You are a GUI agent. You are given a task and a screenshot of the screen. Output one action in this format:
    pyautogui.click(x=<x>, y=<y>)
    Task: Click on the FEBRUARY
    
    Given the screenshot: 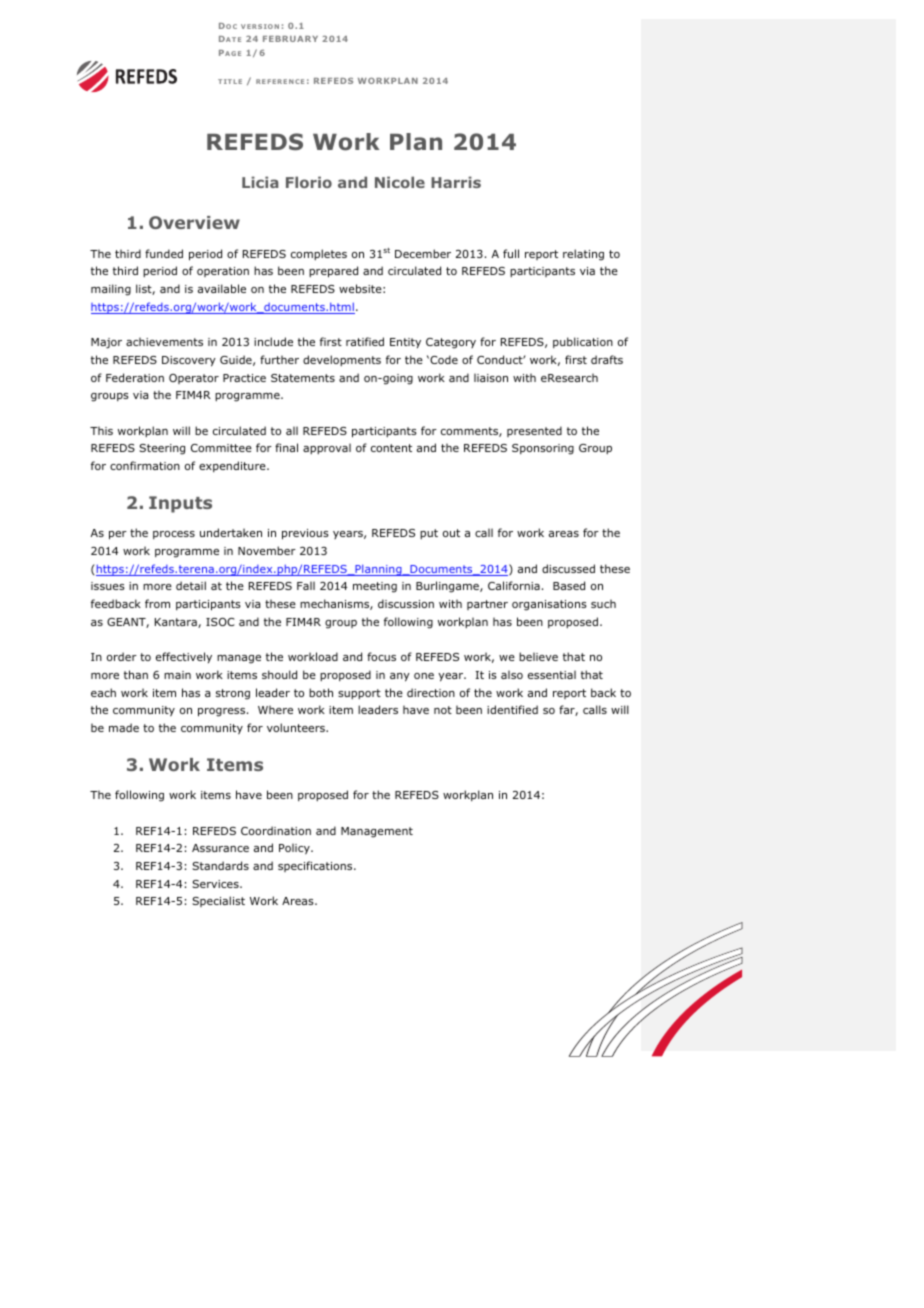 What is the action you would take?
    pyautogui.click(x=290, y=39)
